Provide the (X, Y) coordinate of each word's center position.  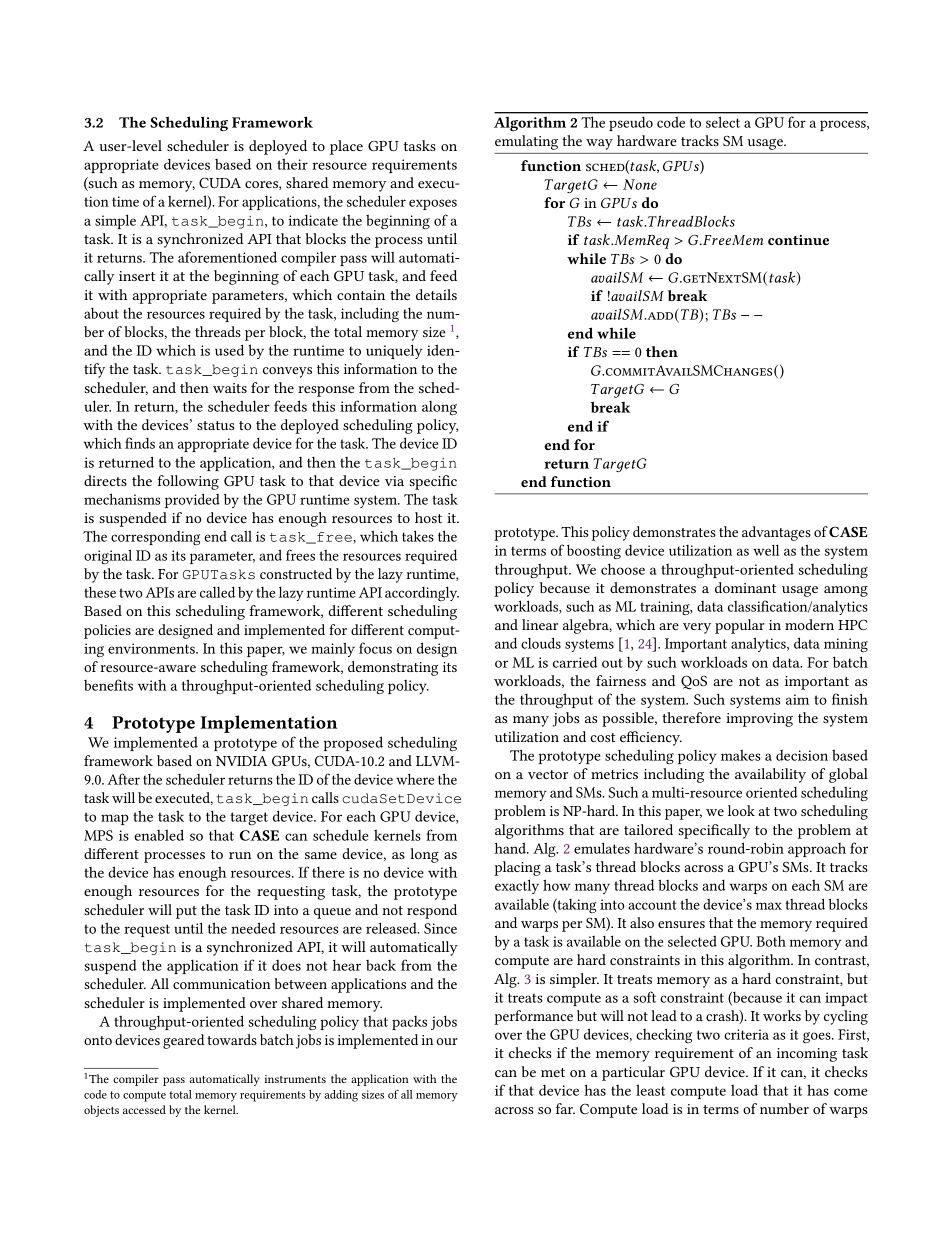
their (292, 164)
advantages (776, 533)
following (188, 482)
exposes (433, 204)
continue (798, 240)
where (415, 779)
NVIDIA (241, 761)
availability (770, 775)
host (428, 517)
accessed (144, 1109)
